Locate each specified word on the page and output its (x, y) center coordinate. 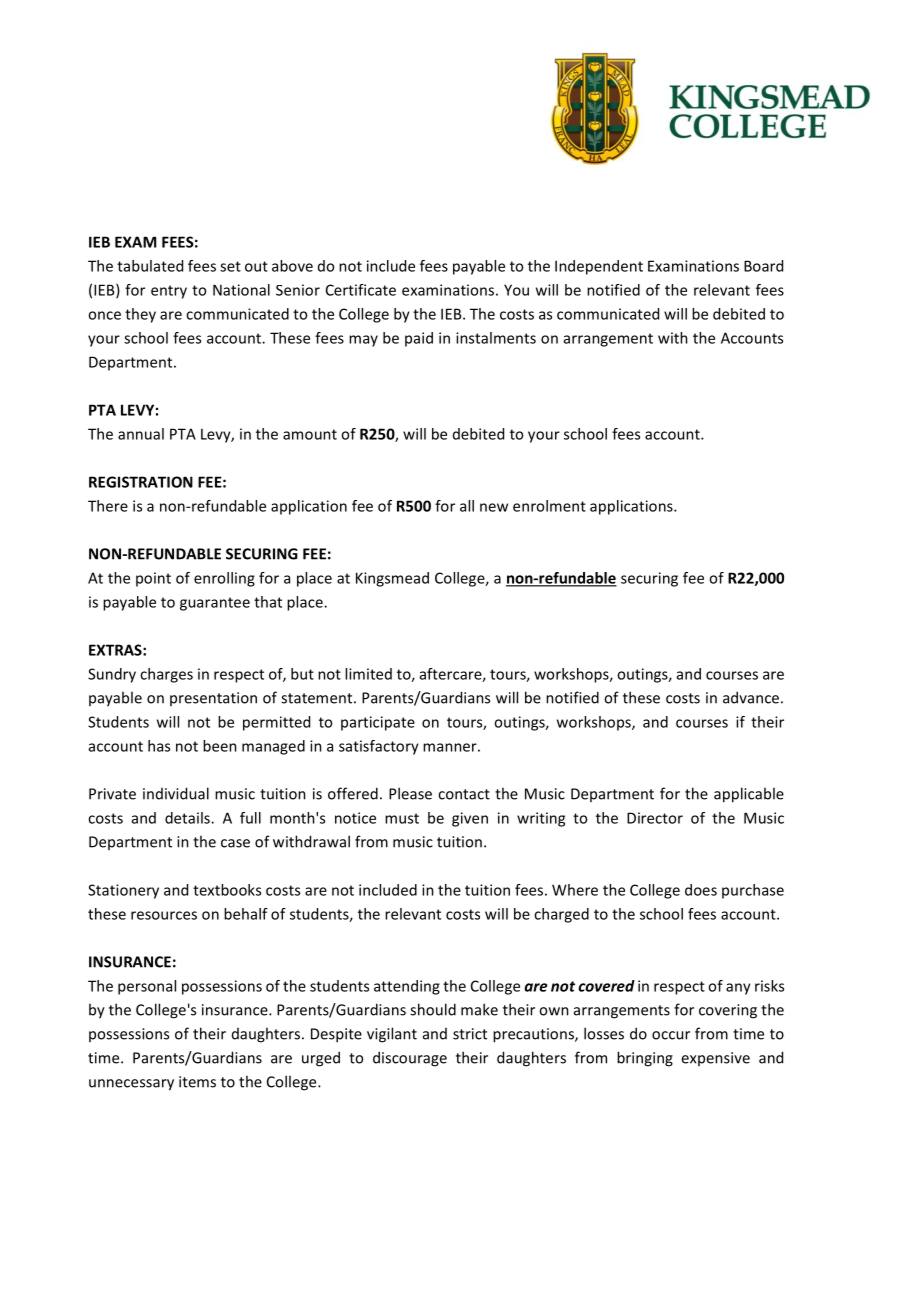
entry (169, 292)
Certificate (361, 290)
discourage (410, 1059)
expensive (715, 1059)
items (197, 1082)
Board (763, 266)
